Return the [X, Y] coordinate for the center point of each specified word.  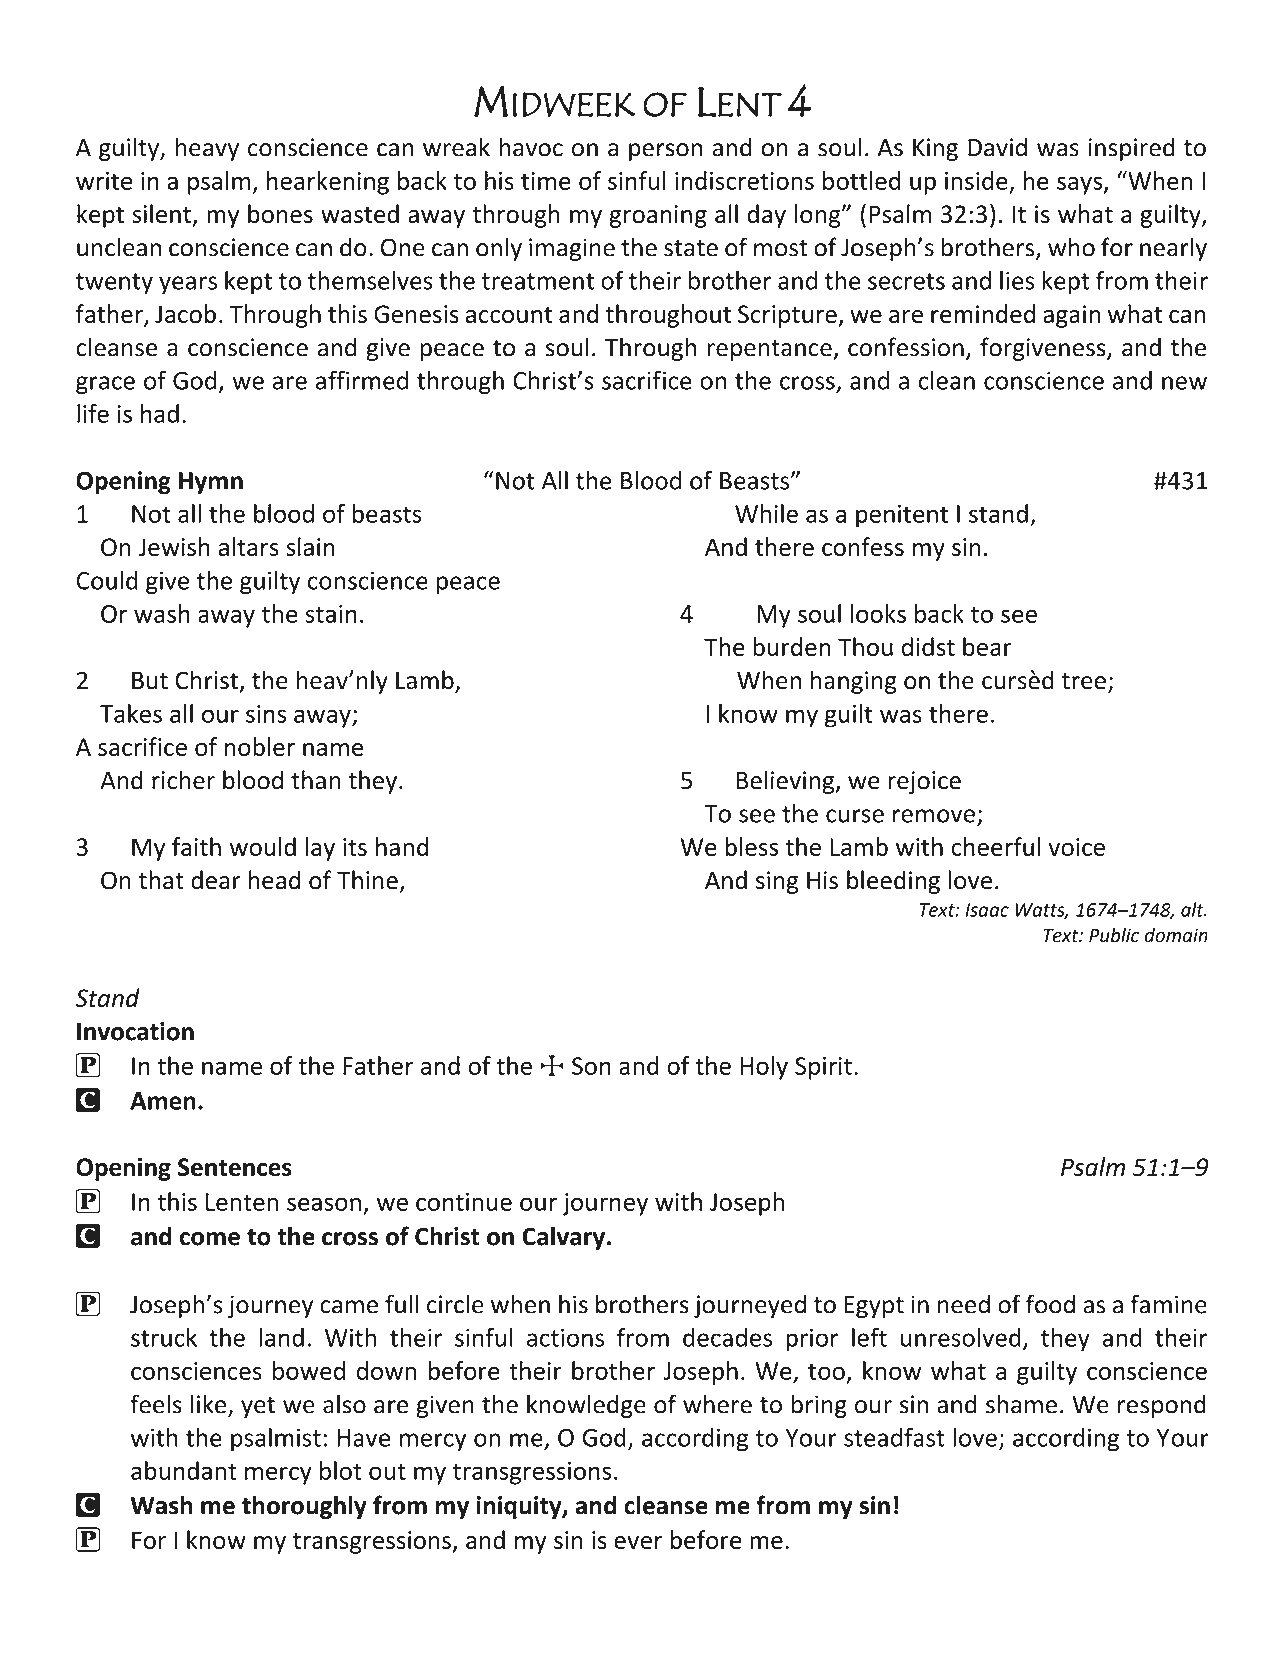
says [1081, 185]
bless [751, 846]
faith [196, 846]
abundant [184, 1470]
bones [280, 213]
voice [1076, 847]
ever [638, 1542]
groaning [658, 216]
